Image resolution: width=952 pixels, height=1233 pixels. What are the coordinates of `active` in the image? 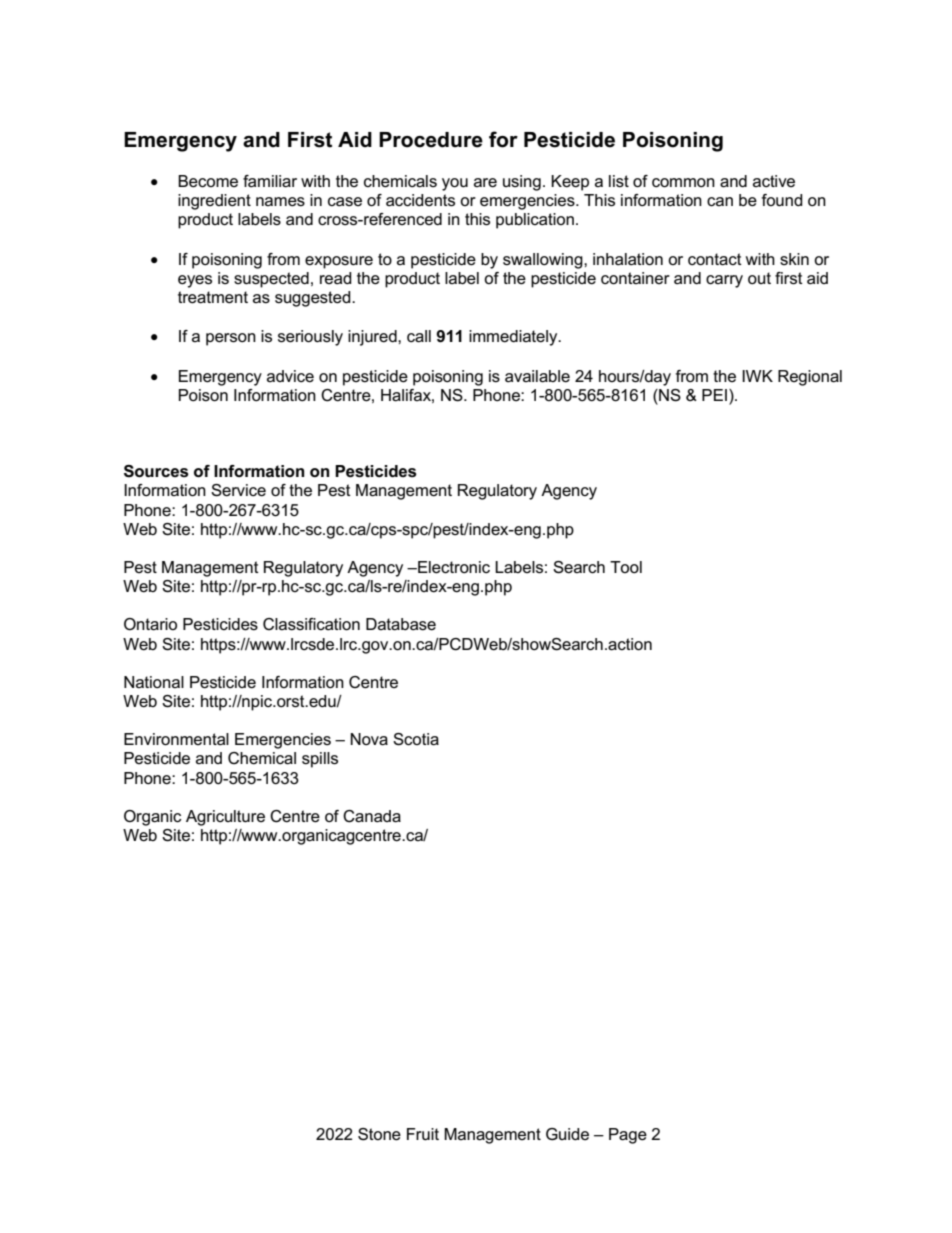 It's located at (774, 181).
